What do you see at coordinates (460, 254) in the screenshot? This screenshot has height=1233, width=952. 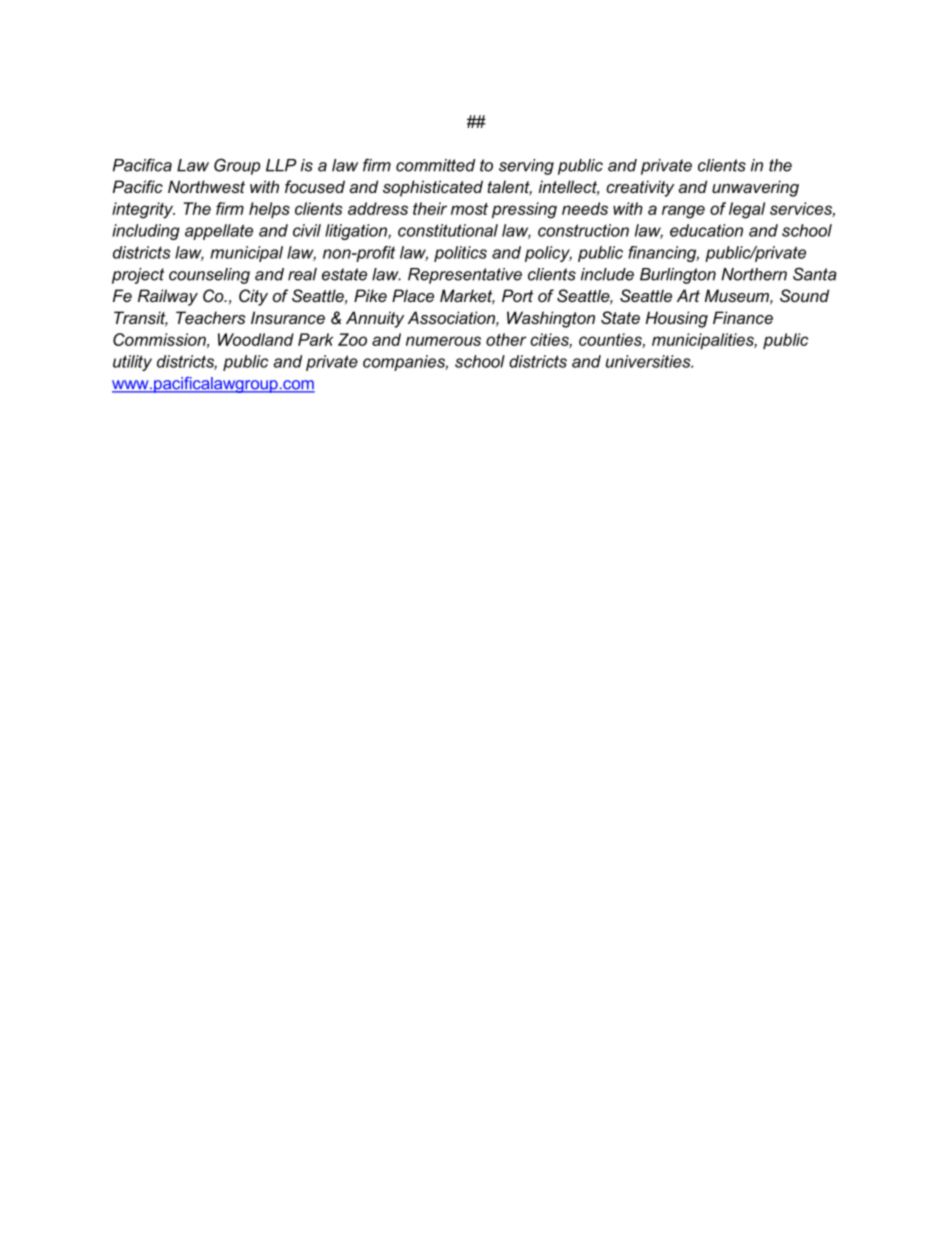 I see `politics` at bounding box center [460, 254].
